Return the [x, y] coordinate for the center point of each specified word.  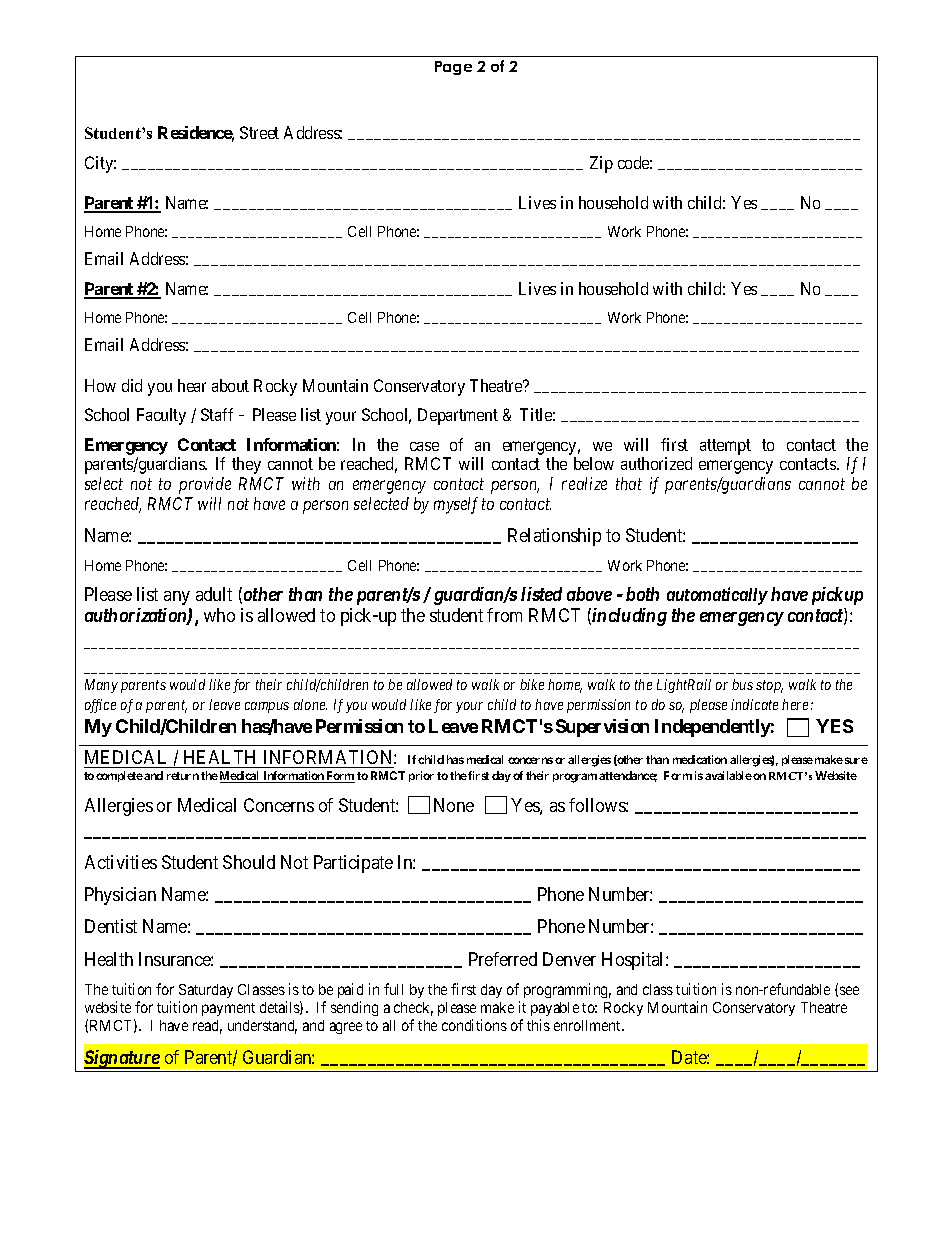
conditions [474, 1025]
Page [453, 68]
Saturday [206, 991]
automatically [717, 596]
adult [214, 594]
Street [259, 132]
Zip [601, 164]
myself [456, 505]
